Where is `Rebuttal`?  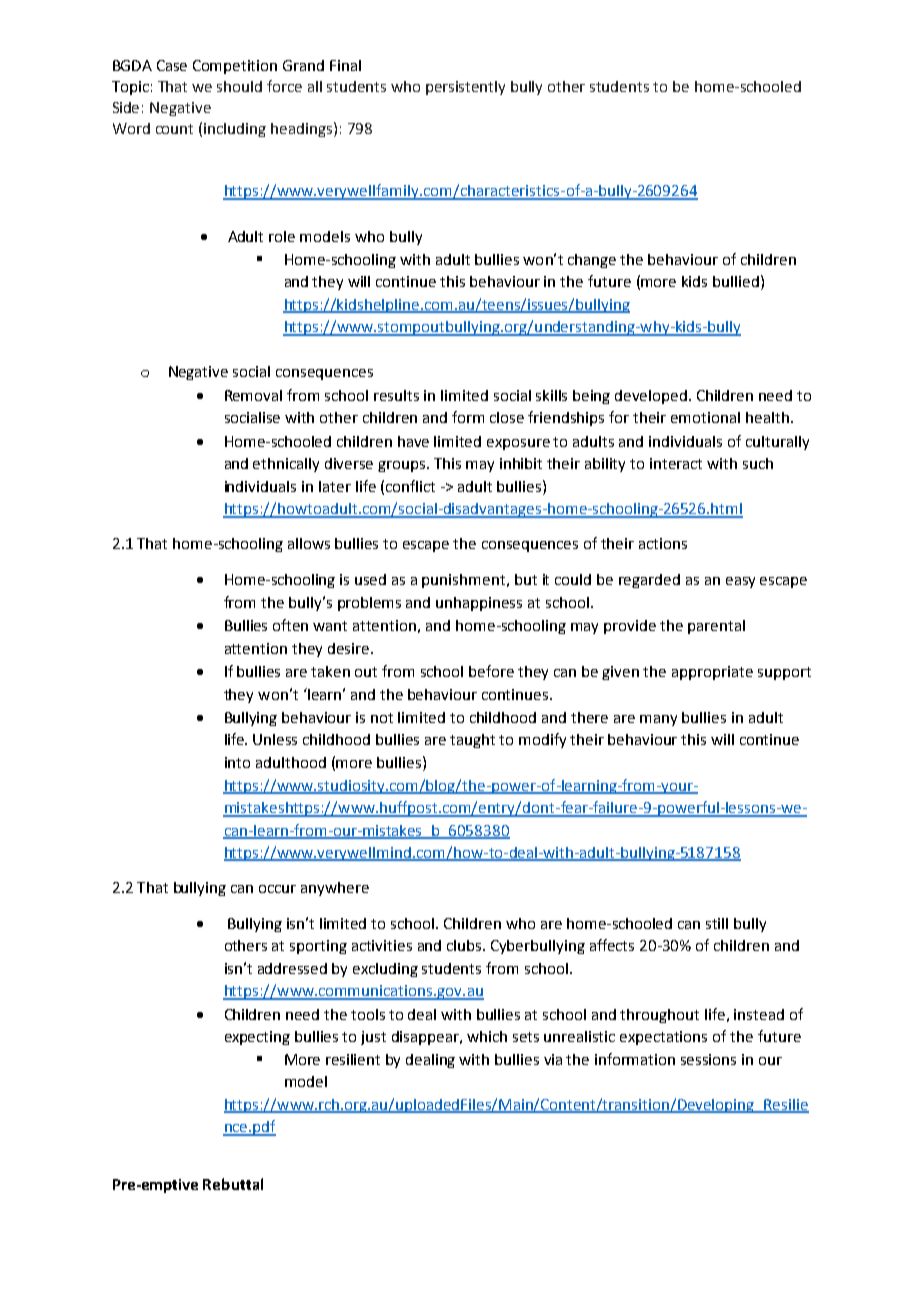
Rebuttal is located at coordinates (233, 1184).
